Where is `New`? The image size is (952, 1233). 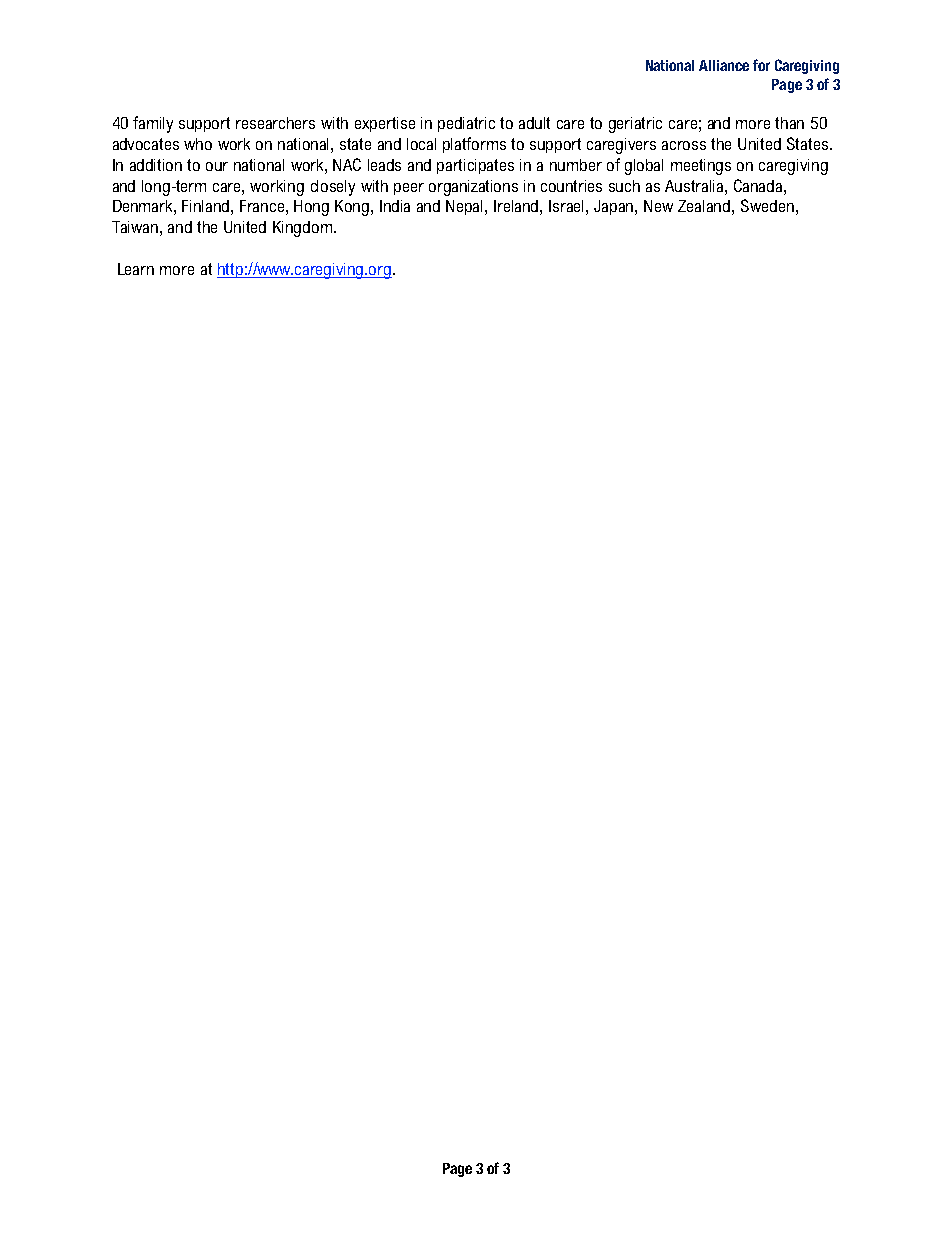 New is located at coordinates (658, 206).
